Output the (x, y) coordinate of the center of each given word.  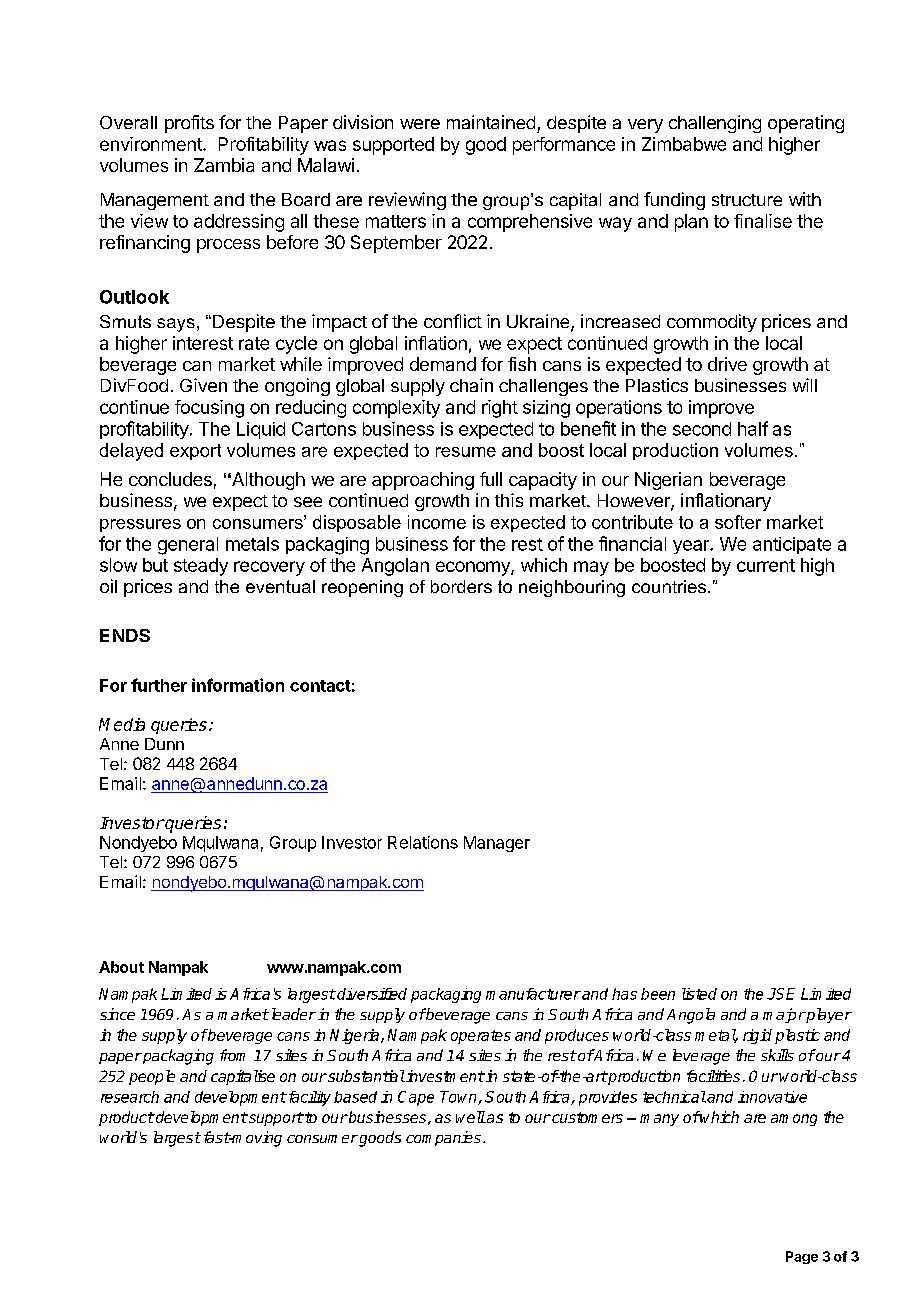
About (121, 967)
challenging (715, 124)
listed (699, 994)
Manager (497, 844)
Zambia (224, 165)
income (437, 522)
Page (802, 1257)
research (130, 1097)
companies (443, 1138)
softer (738, 522)
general (188, 546)
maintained (491, 122)
